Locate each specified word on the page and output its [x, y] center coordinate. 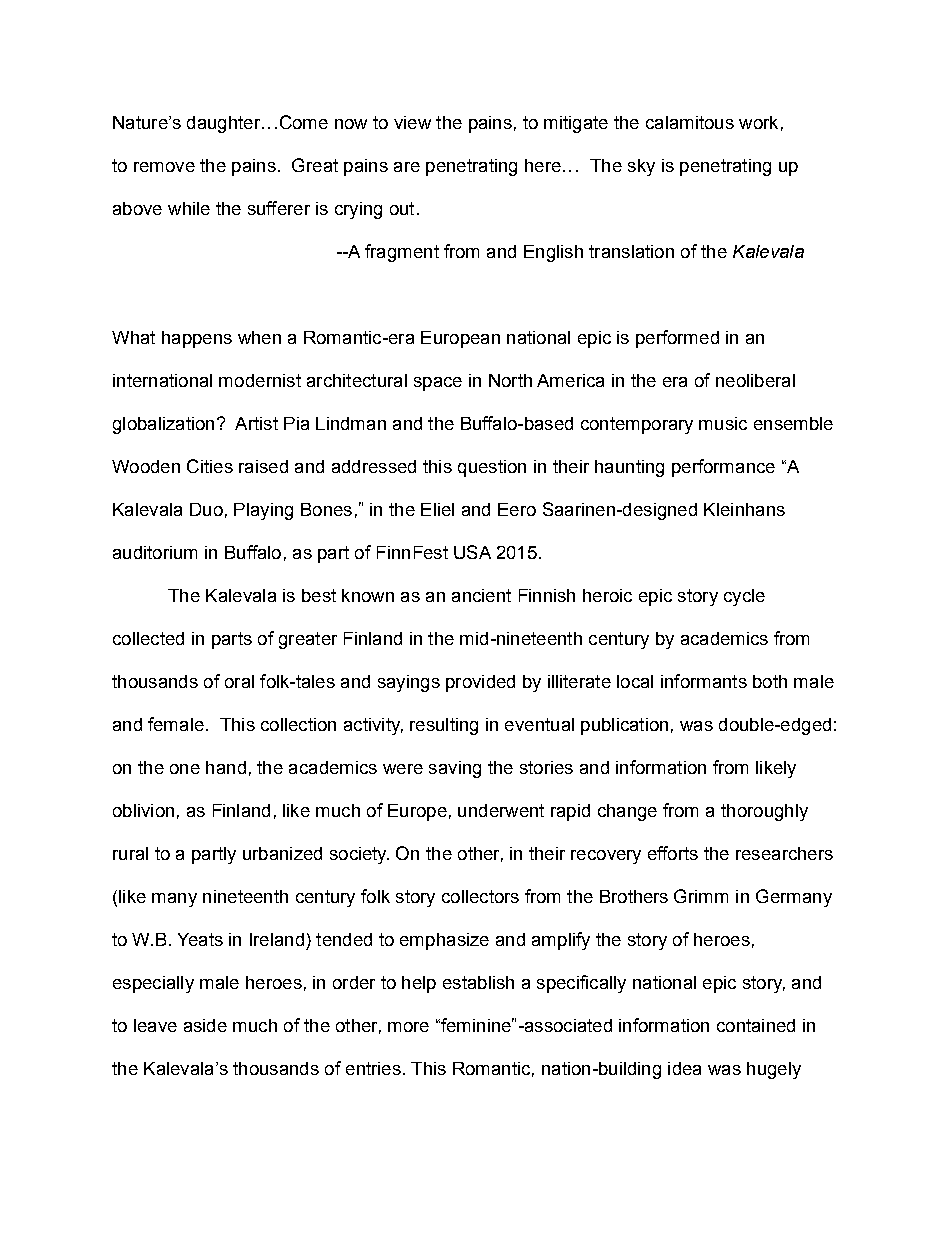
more [408, 1027]
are [407, 167]
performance [723, 468]
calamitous [690, 122]
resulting [444, 726]
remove [164, 167]
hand [226, 767]
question [492, 468]
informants [704, 681]
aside [205, 1025]
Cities [210, 466]
